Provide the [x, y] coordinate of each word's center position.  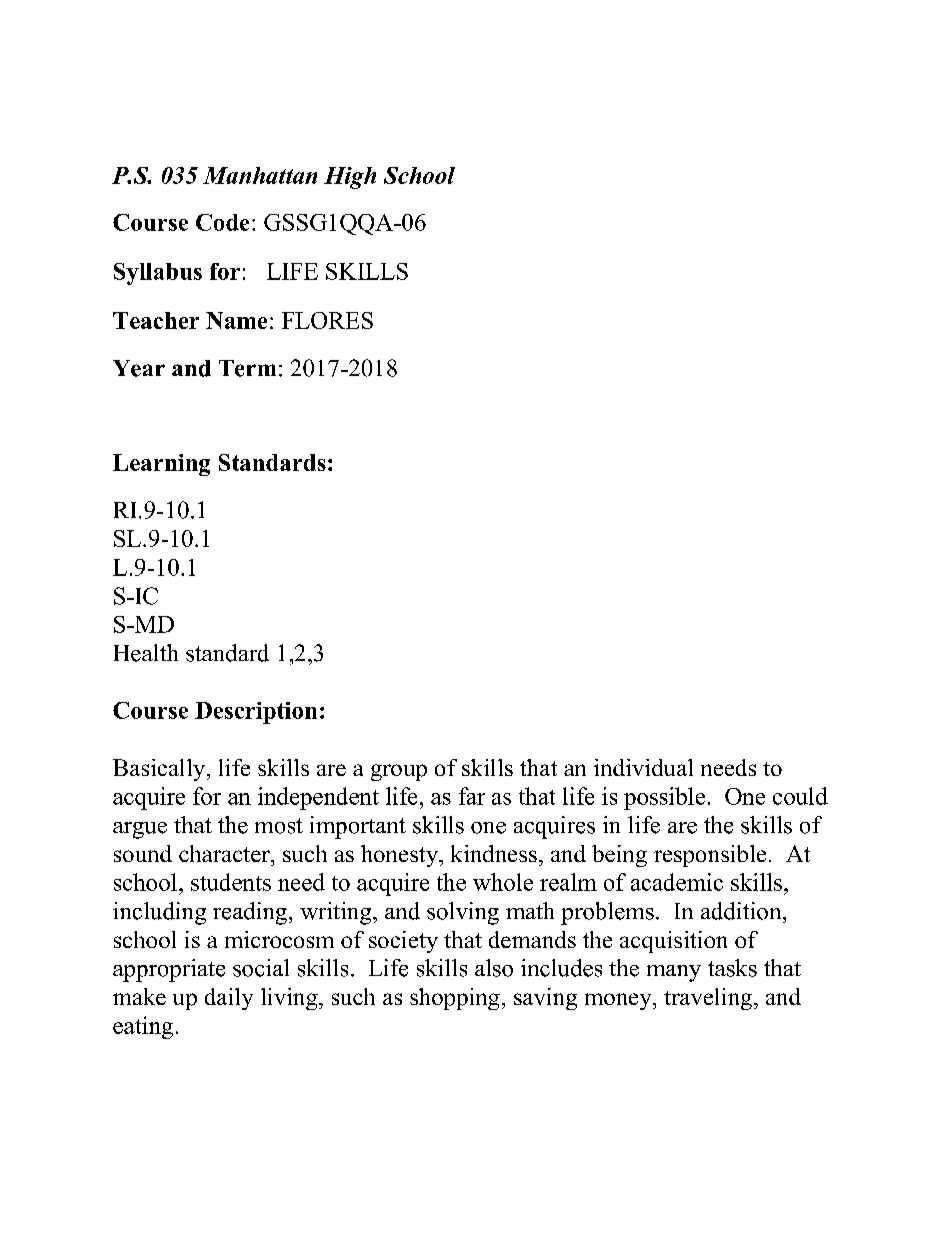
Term [247, 368]
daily [229, 999]
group [399, 772]
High [350, 178]
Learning [161, 465]
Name [236, 320]
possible [664, 798]
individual [643, 767]
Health [146, 653]
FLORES [327, 320]
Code [222, 222]
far [472, 796]
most [279, 826]
